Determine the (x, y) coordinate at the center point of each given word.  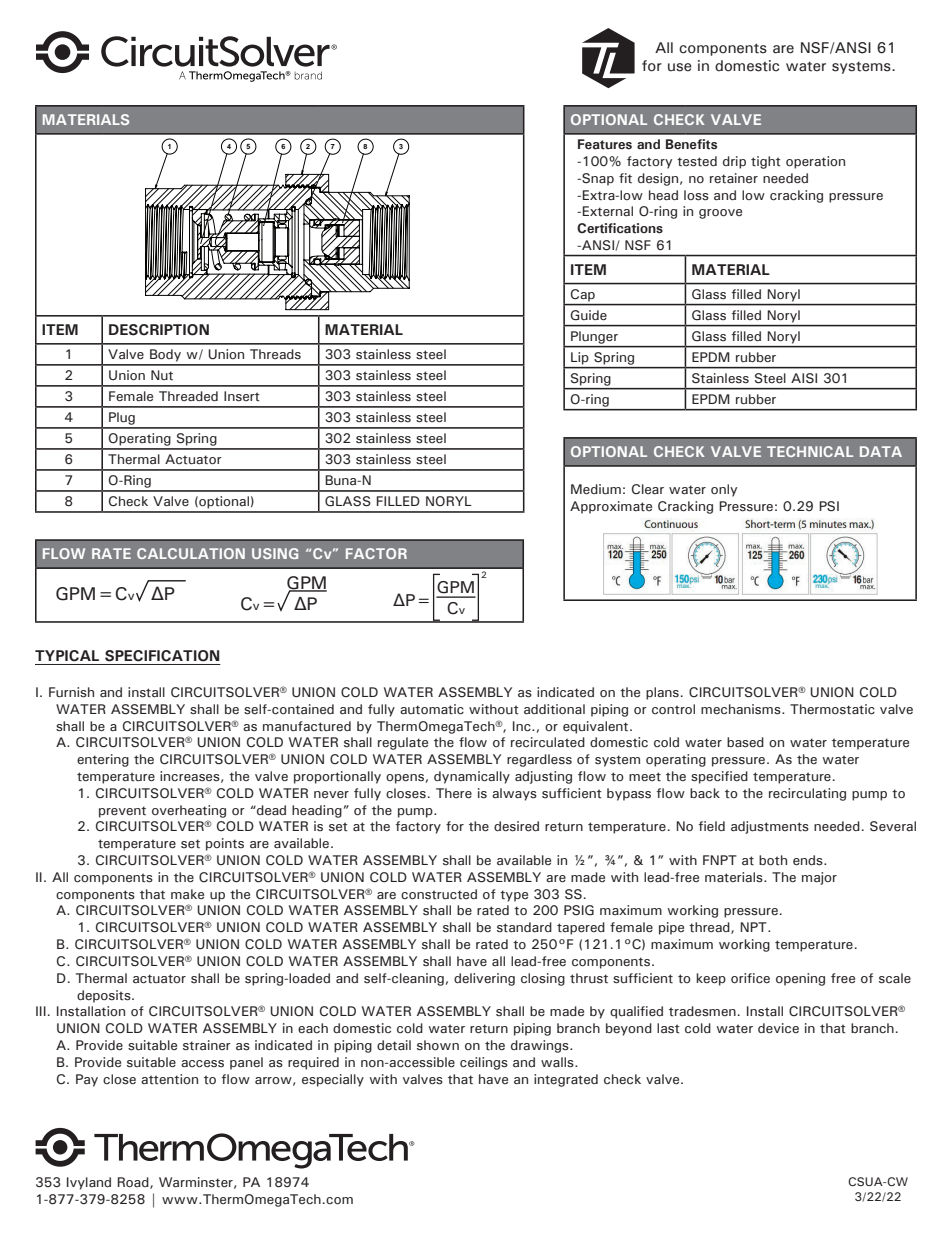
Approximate (611, 507)
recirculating (807, 794)
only (724, 490)
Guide (589, 315)
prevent (122, 812)
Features (605, 144)
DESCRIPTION (159, 330)
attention (169, 1079)
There (454, 793)
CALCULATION (191, 553)
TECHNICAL (810, 451)
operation (815, 162)
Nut (162, 375)
